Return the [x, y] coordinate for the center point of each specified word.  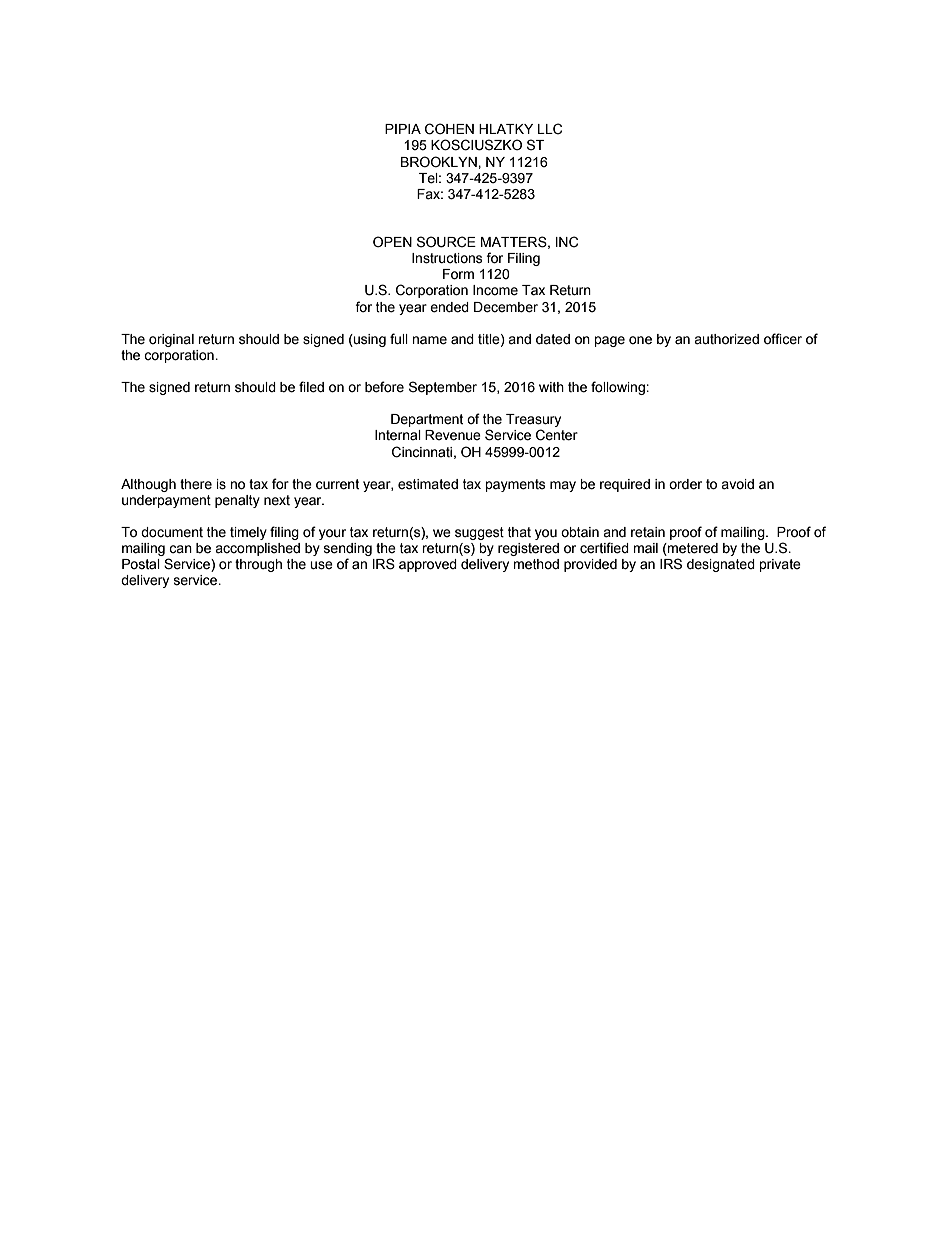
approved [428, 565]
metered [692, 549]
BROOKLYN [440, 161]
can [180, 549]
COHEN [449, 129]
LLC [550, 129]
